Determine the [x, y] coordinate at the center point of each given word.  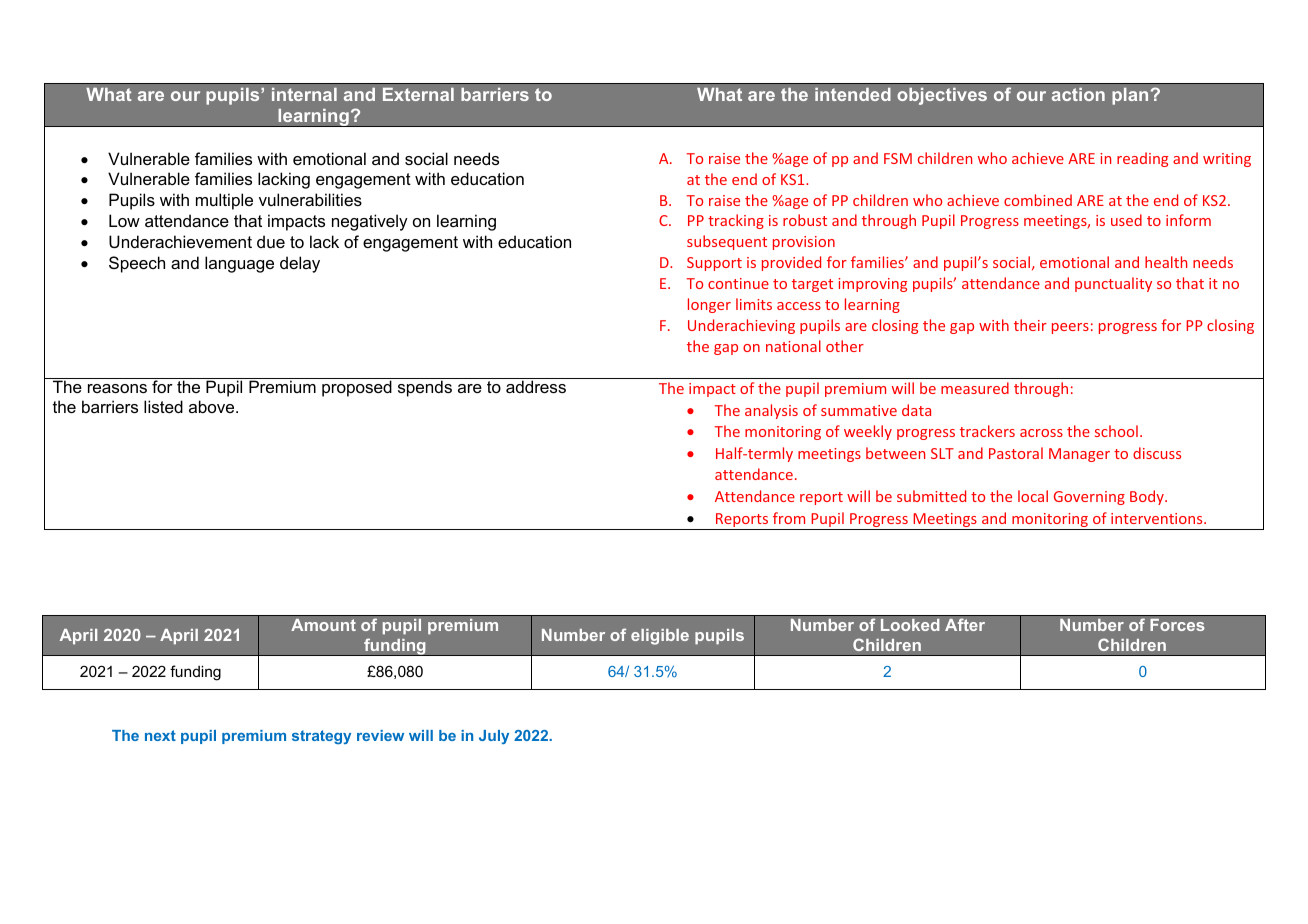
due [271, 241]
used [1126, 220]
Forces [1177, 625]
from [789, 518]
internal [304, 94]
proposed [357, 388]
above [213, 406]
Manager [1079, 455]
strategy [321, 737]
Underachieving [741, 326]
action [1078, 94]
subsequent [727, 242]
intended [853, 94]
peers [1070, 328]
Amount [323, 625]
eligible [660, 637]
